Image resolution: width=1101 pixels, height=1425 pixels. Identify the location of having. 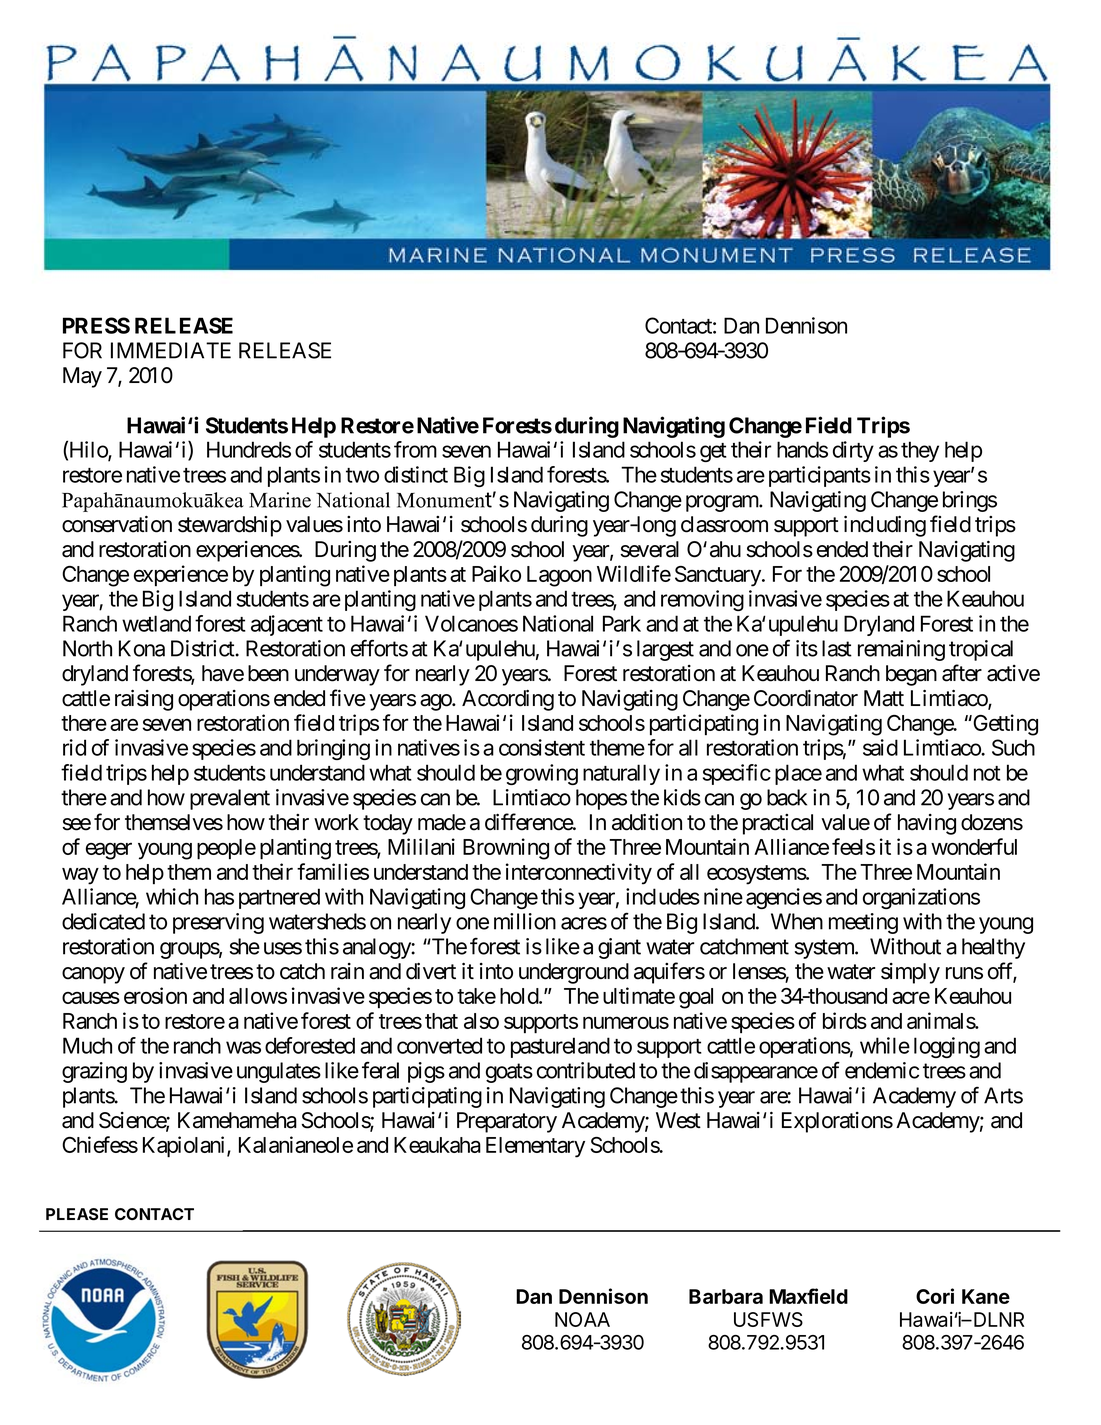
(927, 824).
